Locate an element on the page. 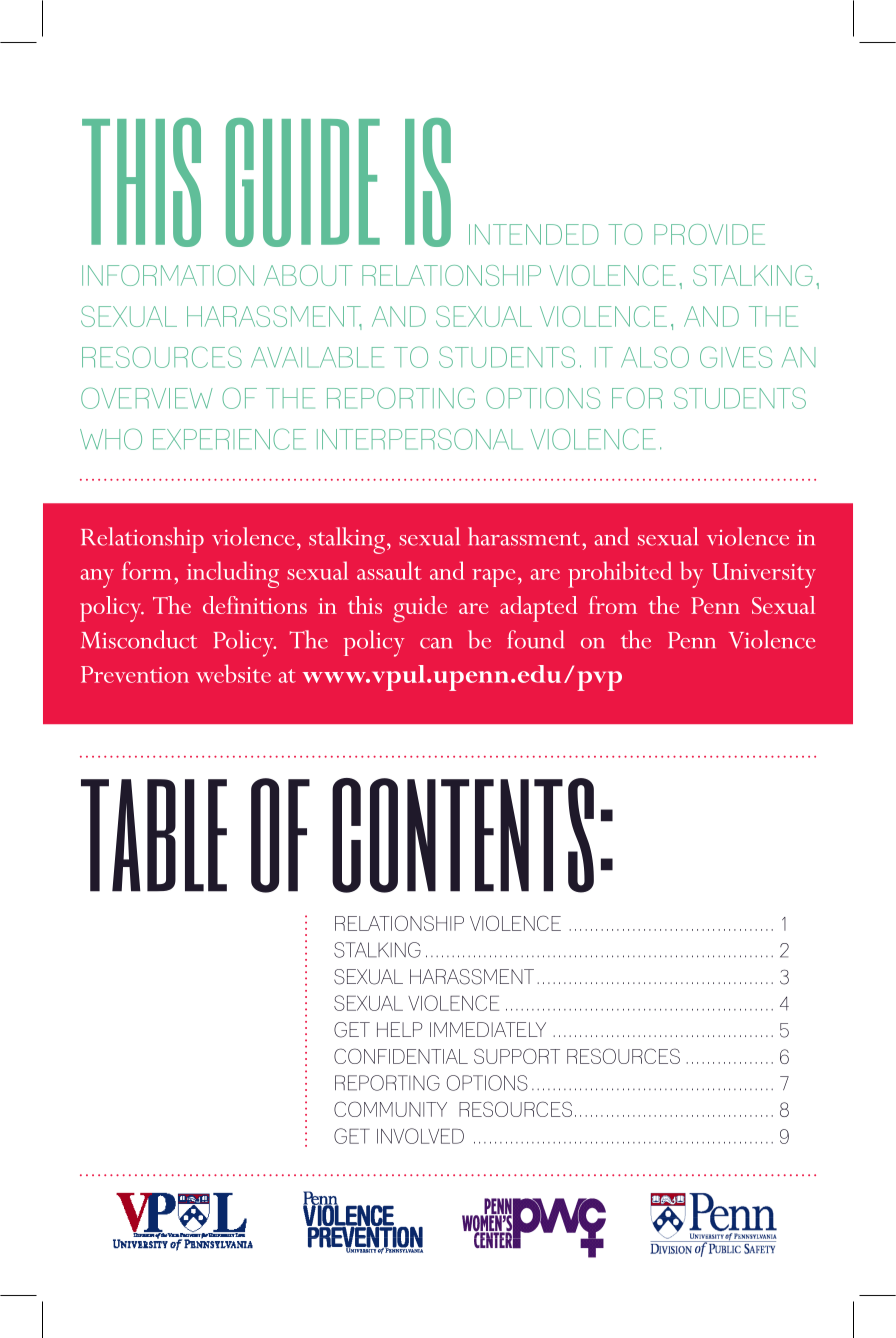 Image resolution: width=896 pixels, height=1338 pixels. can is located at coordinates (436, 643).
